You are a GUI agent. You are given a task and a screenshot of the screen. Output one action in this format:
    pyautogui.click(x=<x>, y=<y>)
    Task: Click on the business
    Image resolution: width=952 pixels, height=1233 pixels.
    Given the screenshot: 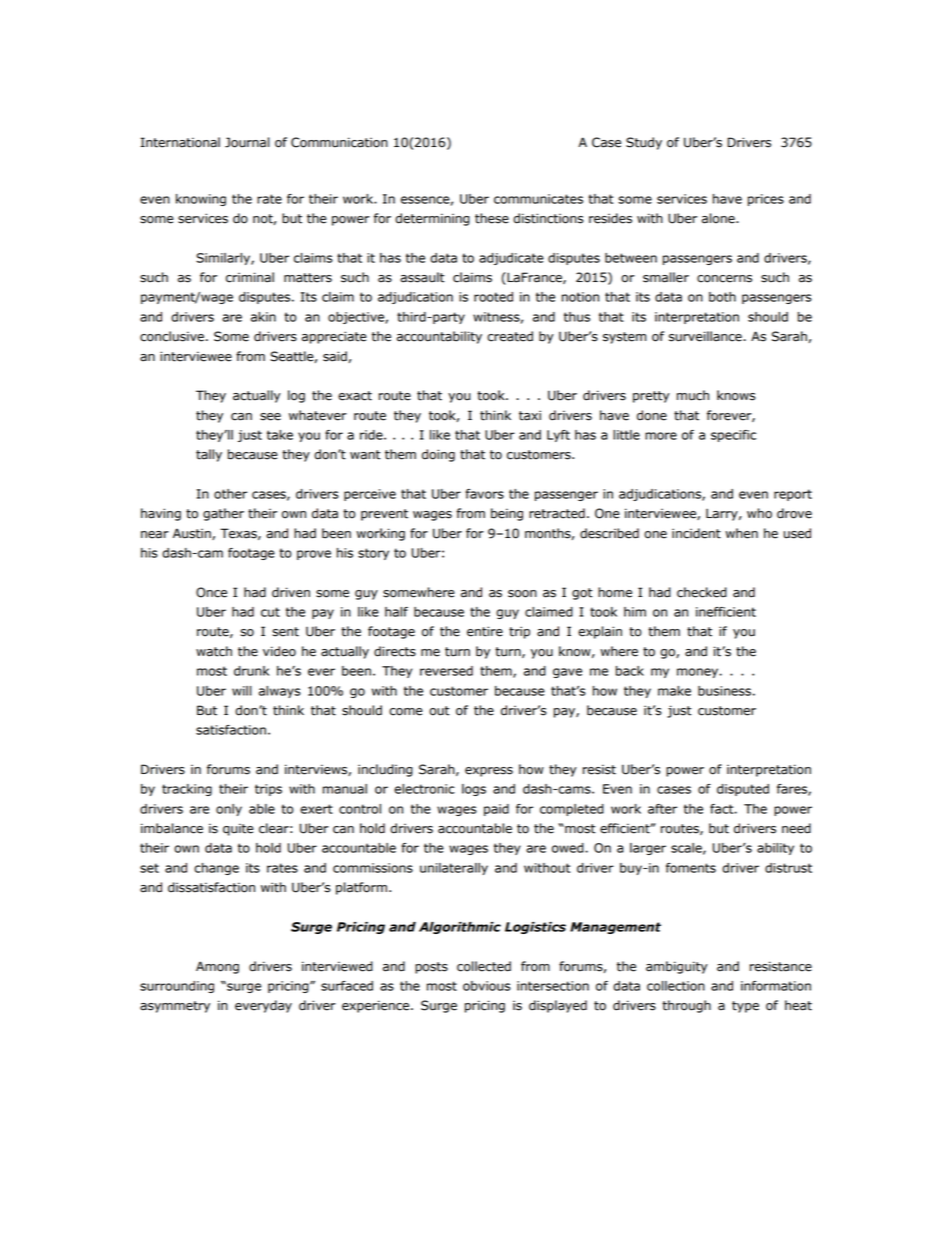 What is the action you would take?
    pyautogui.click(x=724, y=691)
